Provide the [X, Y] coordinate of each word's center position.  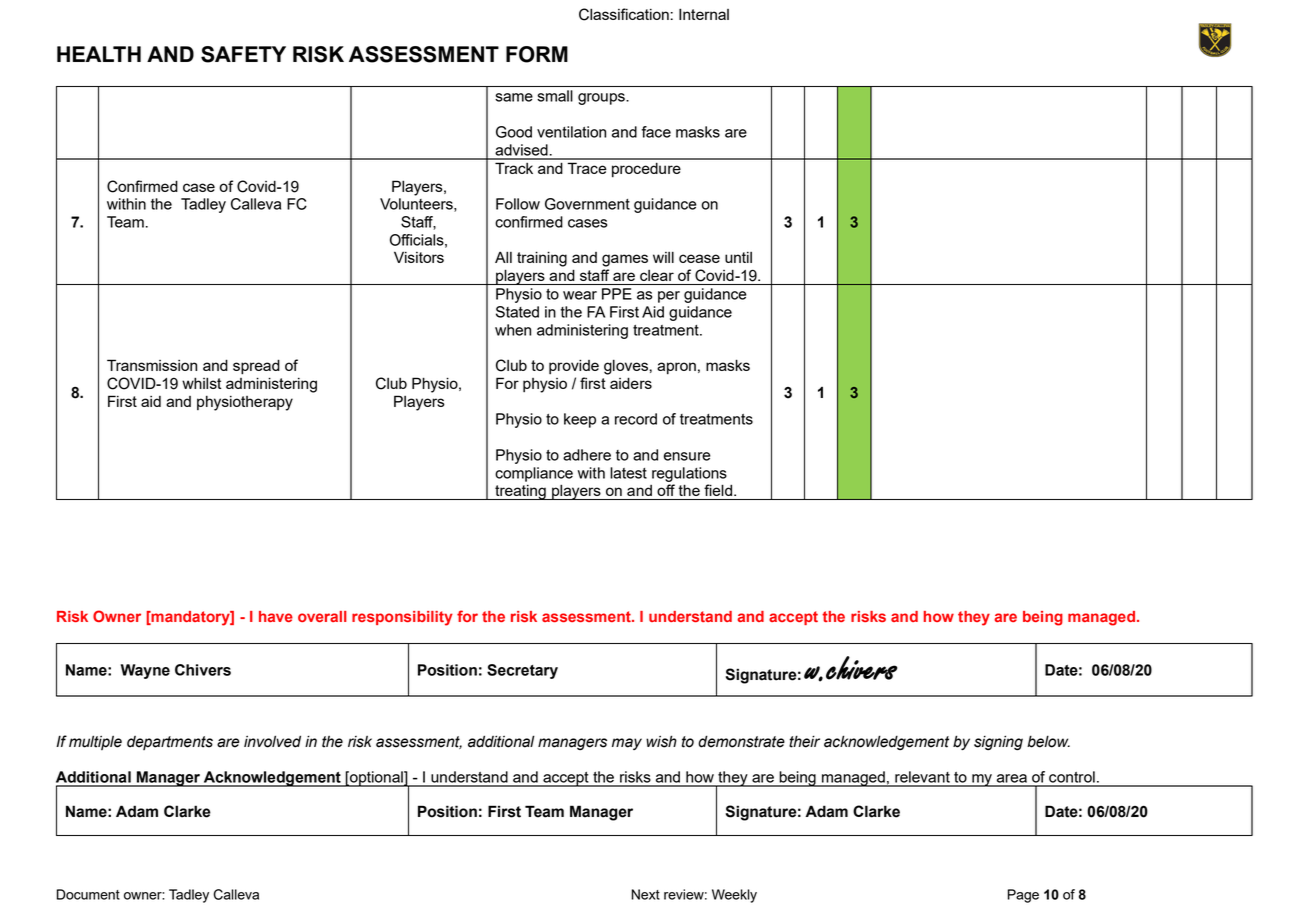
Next [645, 894]
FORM [537, 54]
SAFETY [243, 54]
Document [88, 894]
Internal [704, 14]
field [719, 490]
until [738, 257]
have [276, 616]
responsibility [402, 618]
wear [580, 295]
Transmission [152, 365]
